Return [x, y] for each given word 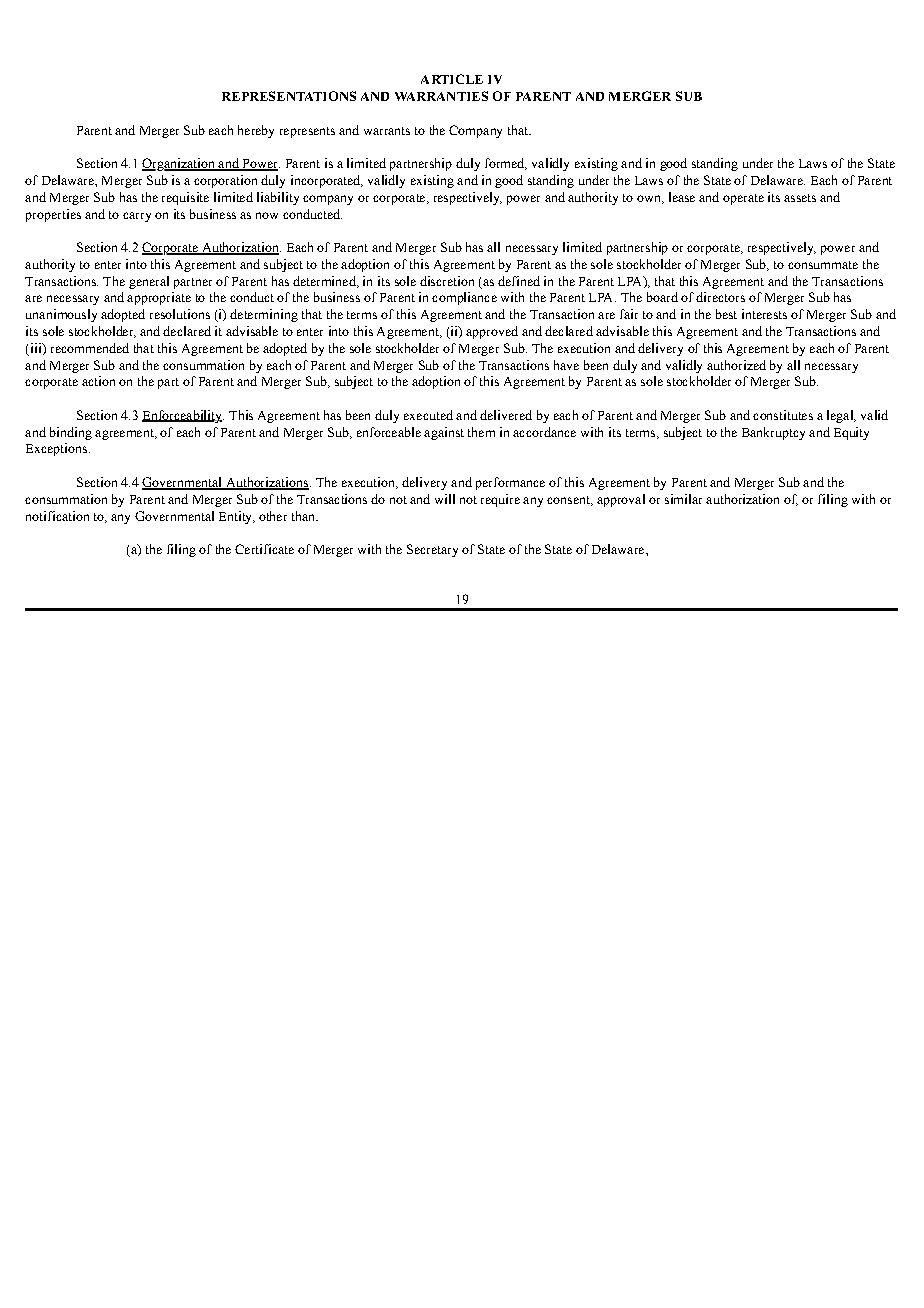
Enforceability [183, 416]
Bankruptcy [773, 433]
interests [764, 314]
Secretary [432, 550]
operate [743, 199]
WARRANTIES [441, 96]
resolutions [180, 314]
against [444, 433]
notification [57, 516]
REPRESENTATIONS [289, 96]
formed [506, 164]
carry [137, 217]
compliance [464, 298]
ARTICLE [452, 79]
